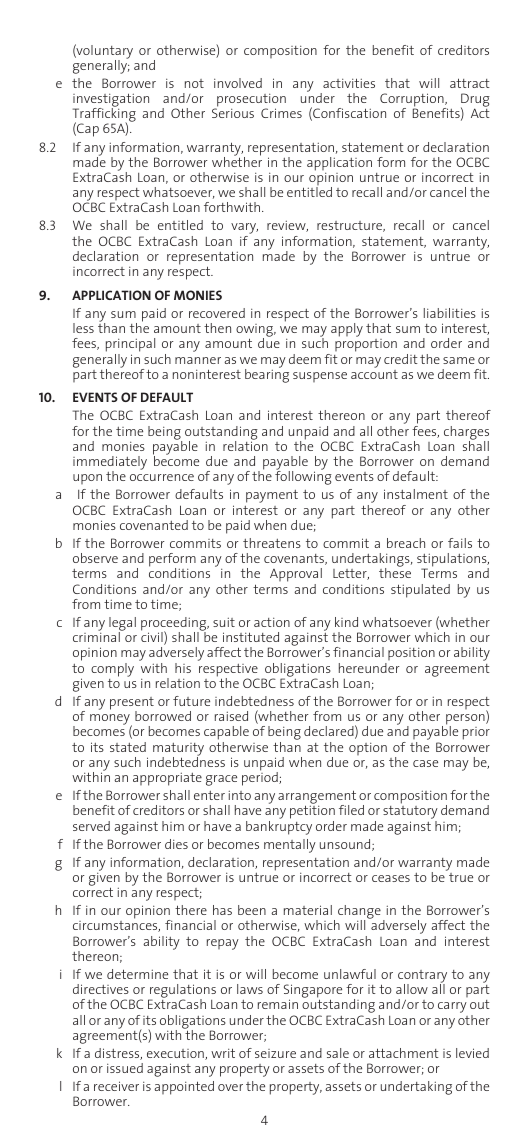  What do you see at coordinates (112, 670) in the screenshot?
I see `comply` at bounding box center [112, 670].
